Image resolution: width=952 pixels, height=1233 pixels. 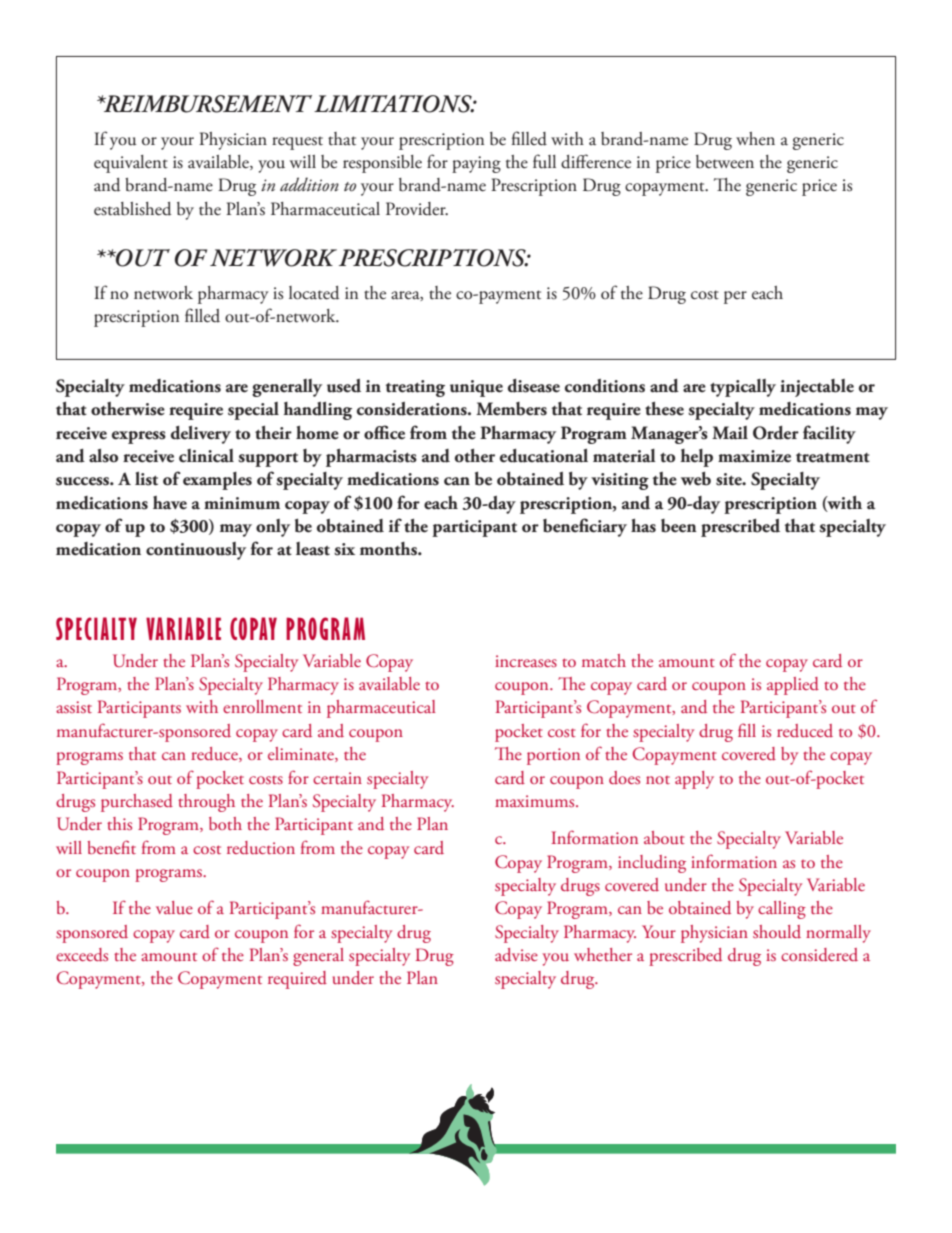 What do you see at coordinates (743, 388) in the document?
I see `typically` at bounding box center [743, 388].
